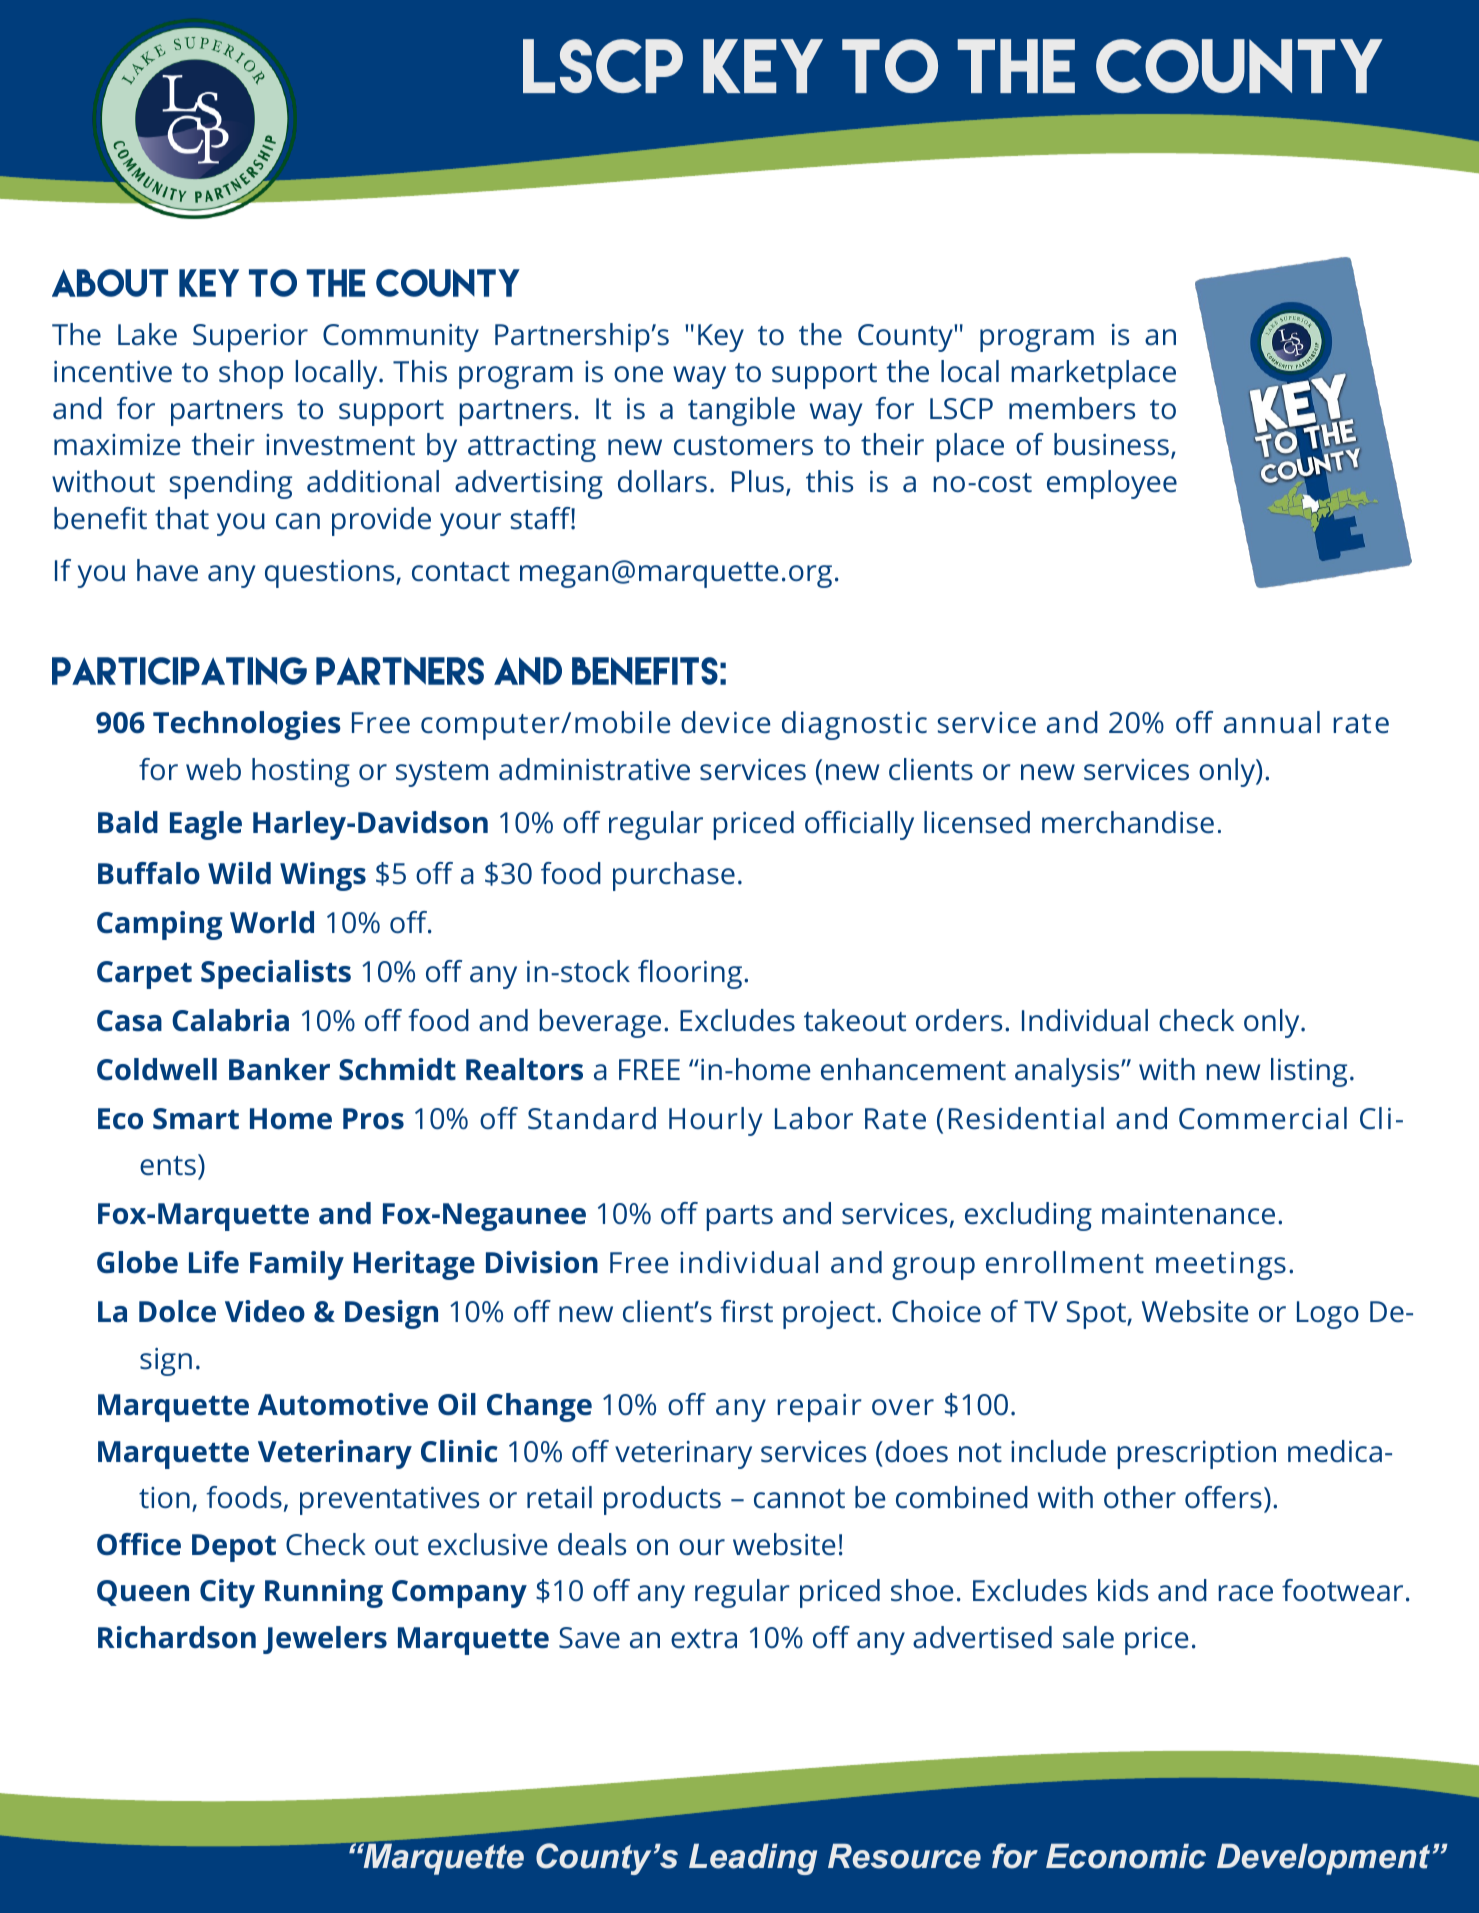  I want to click on Leading, so click(753, 1859).
